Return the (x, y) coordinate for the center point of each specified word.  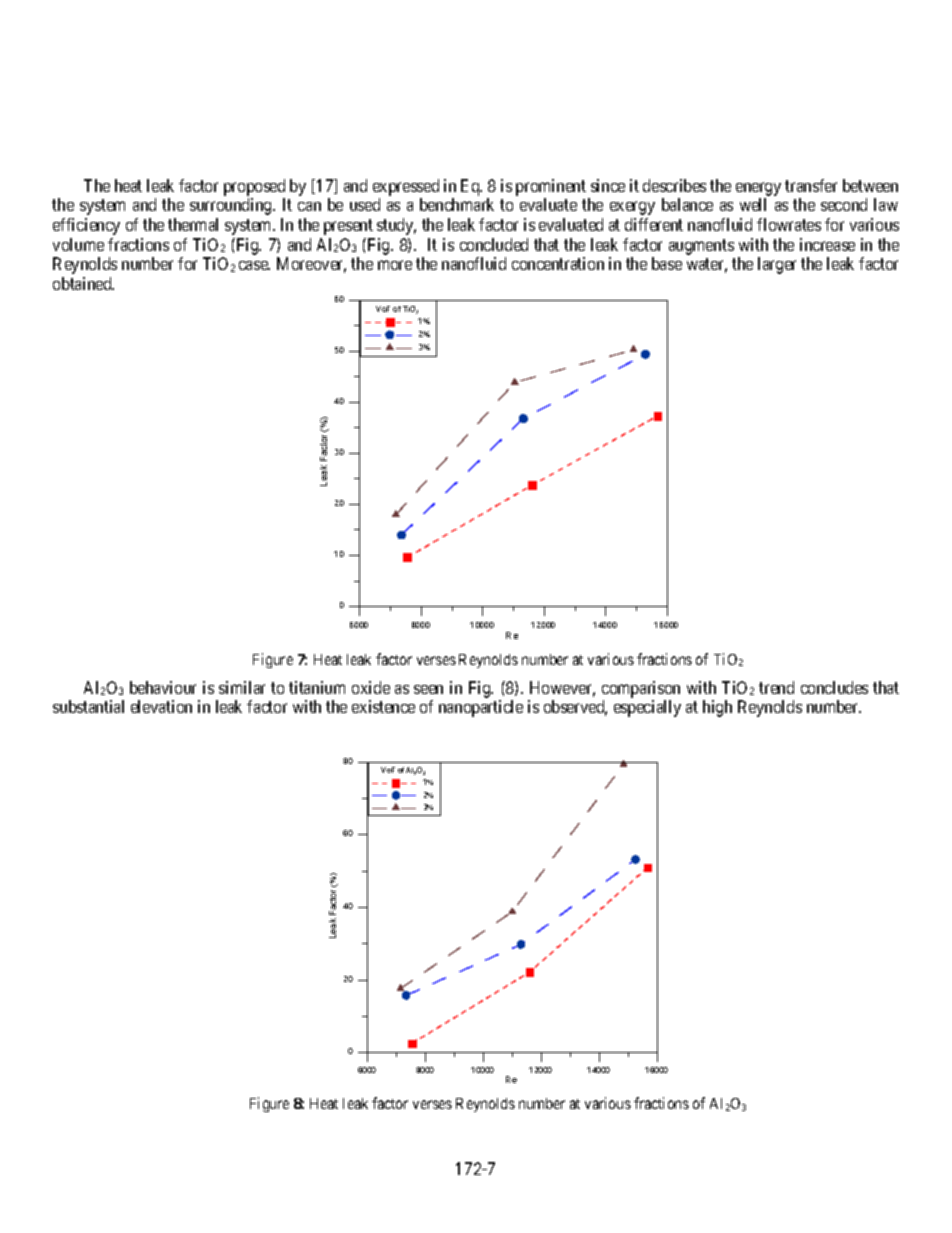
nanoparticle (481, 708)
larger (777, 265)
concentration (558, 263)
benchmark (457, 204)
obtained (83, 283)
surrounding (232, 206)
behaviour (163, 687)
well (753, 204)
